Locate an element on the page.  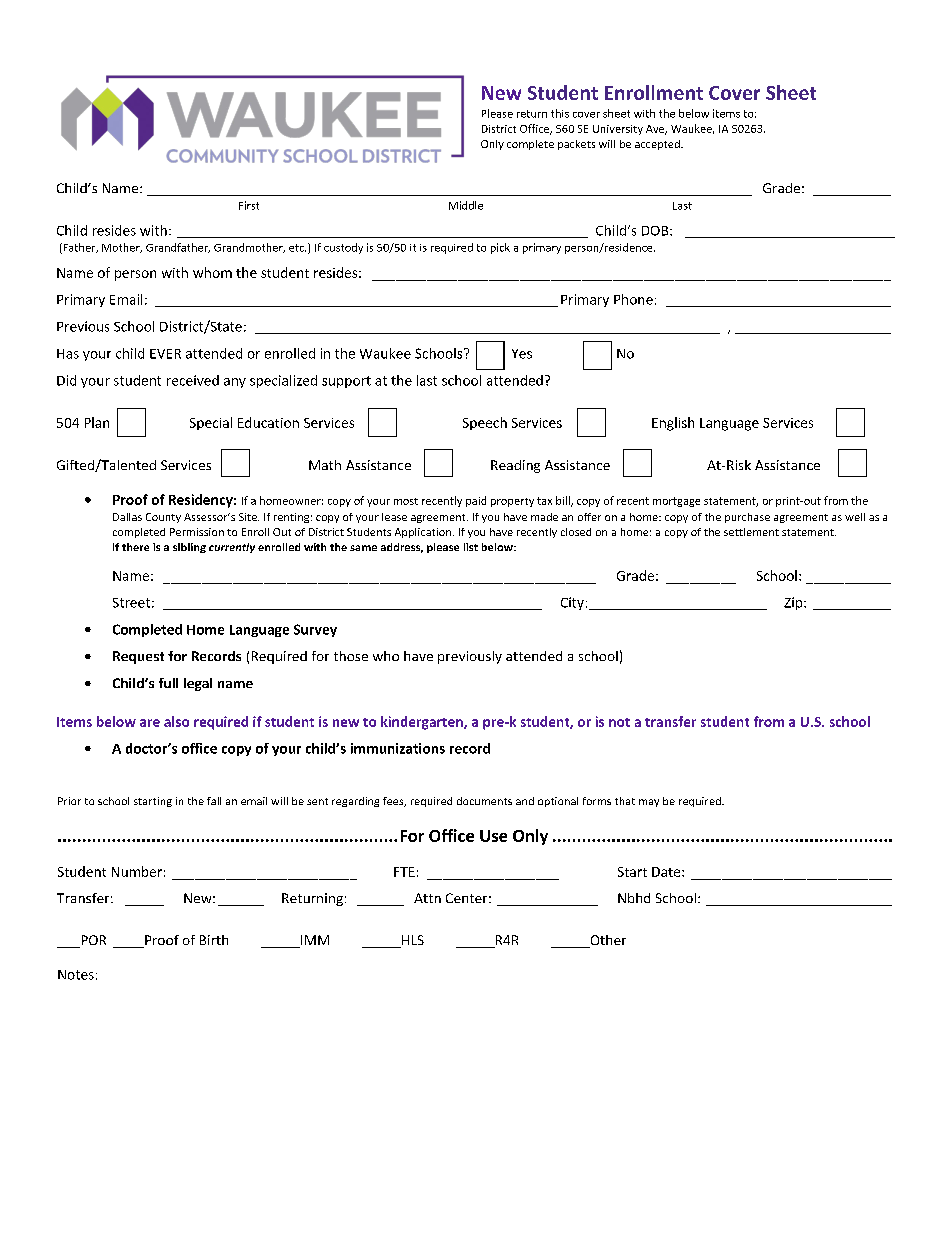
this is located at coordinates (560, 113).
